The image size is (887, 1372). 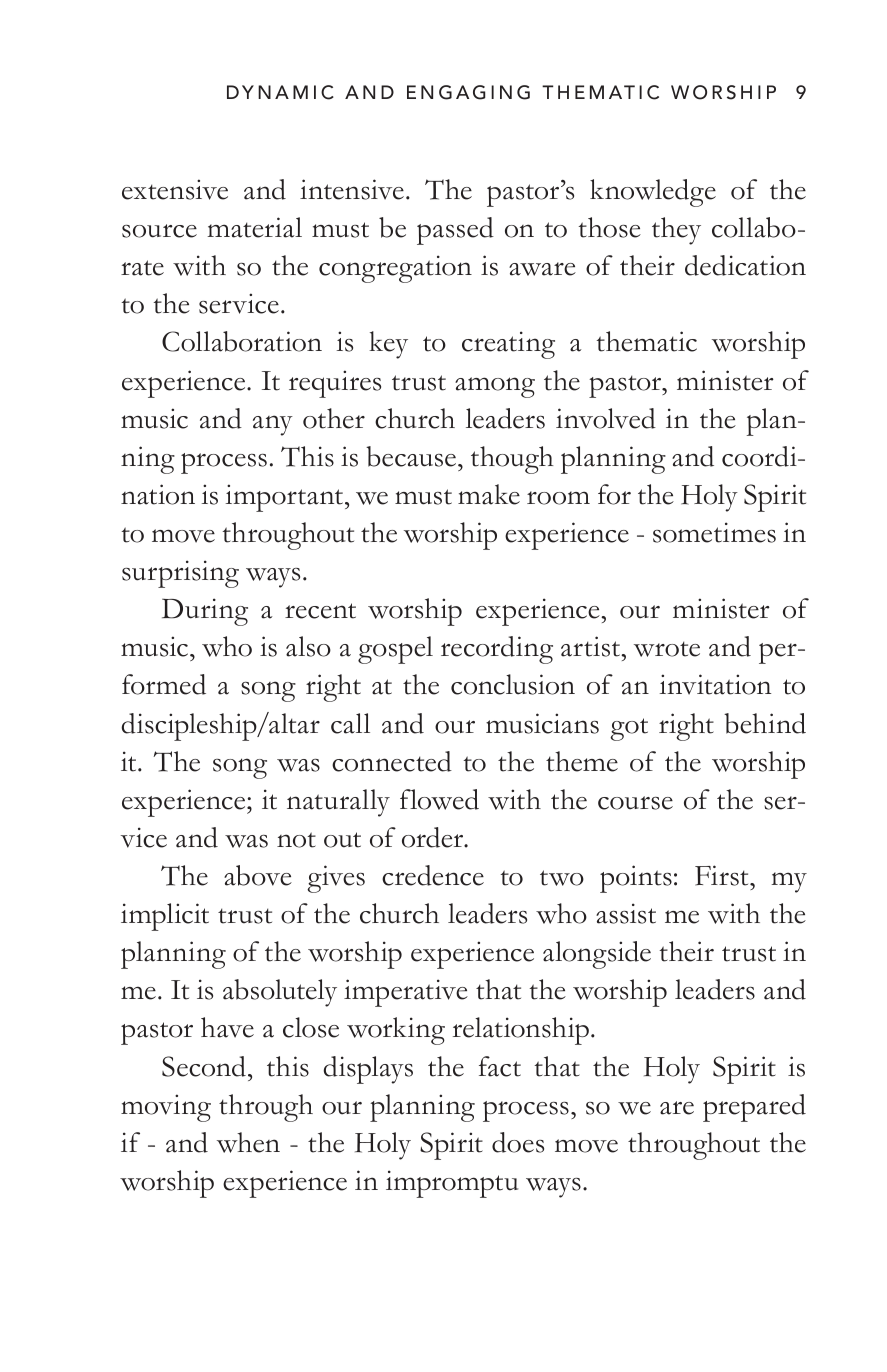 I want to click on passed, so click(x=455, y=231).
